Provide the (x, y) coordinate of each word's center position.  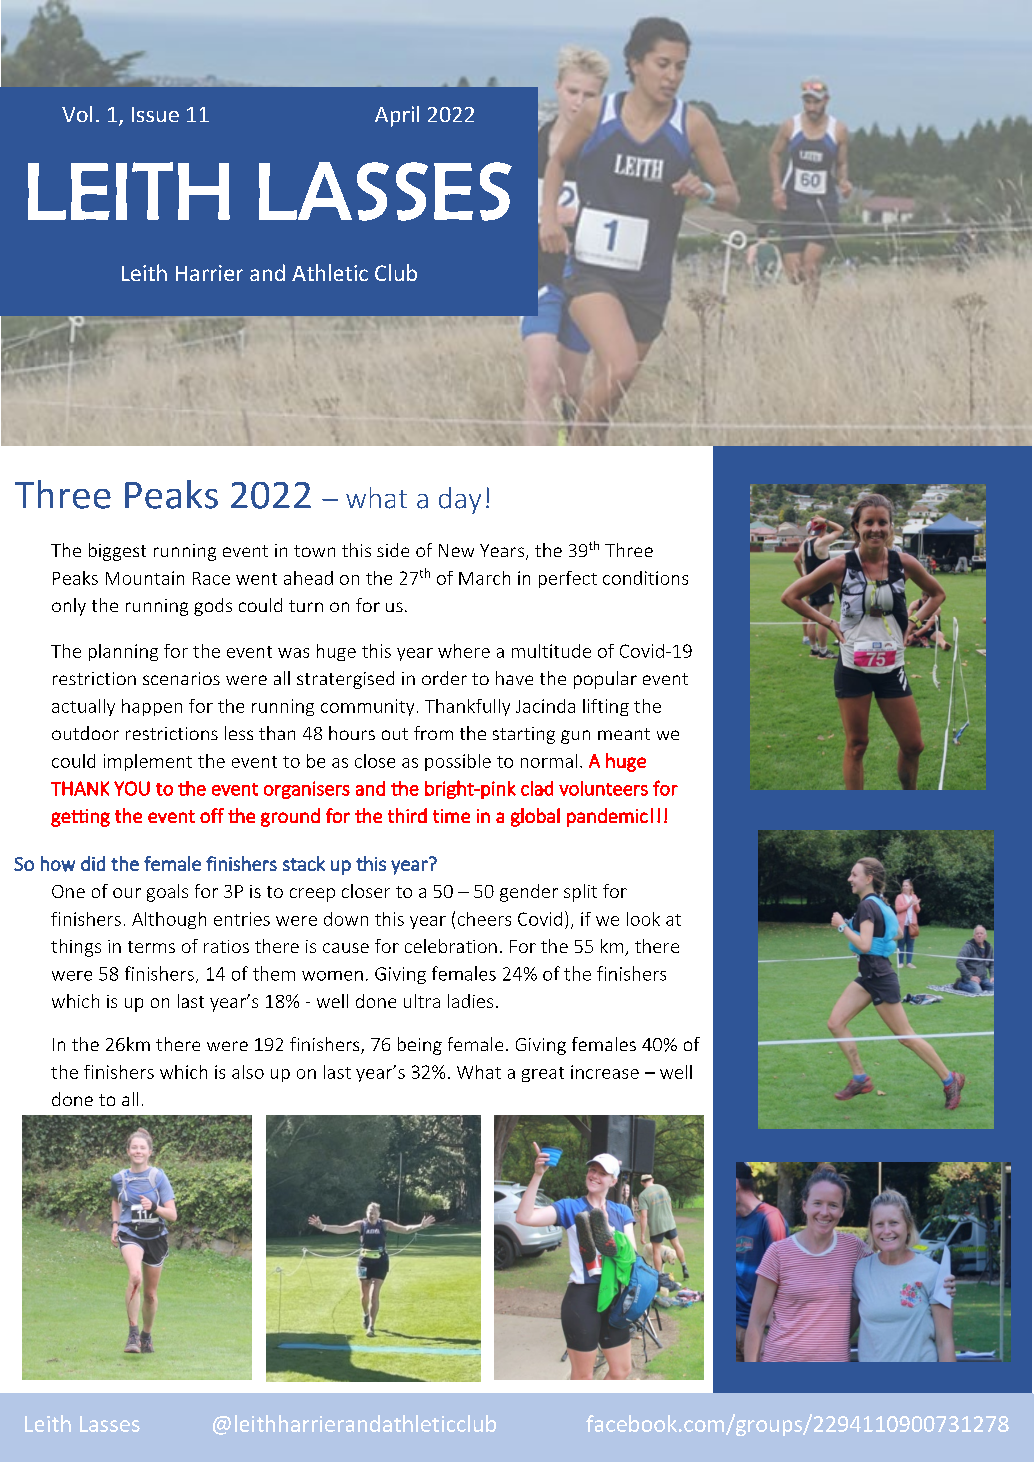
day (460, 500)
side (393, 550)
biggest (117, 552)
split (580, 893)
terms (151, 947)
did (93, 863)
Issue (155, 114)
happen (152, 707)
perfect (568, 579)
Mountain (145, 578)
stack (304, 863)
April (397, 116)
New (456, 550)
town (314, 551)
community (367, 707)
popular (605, 680)
